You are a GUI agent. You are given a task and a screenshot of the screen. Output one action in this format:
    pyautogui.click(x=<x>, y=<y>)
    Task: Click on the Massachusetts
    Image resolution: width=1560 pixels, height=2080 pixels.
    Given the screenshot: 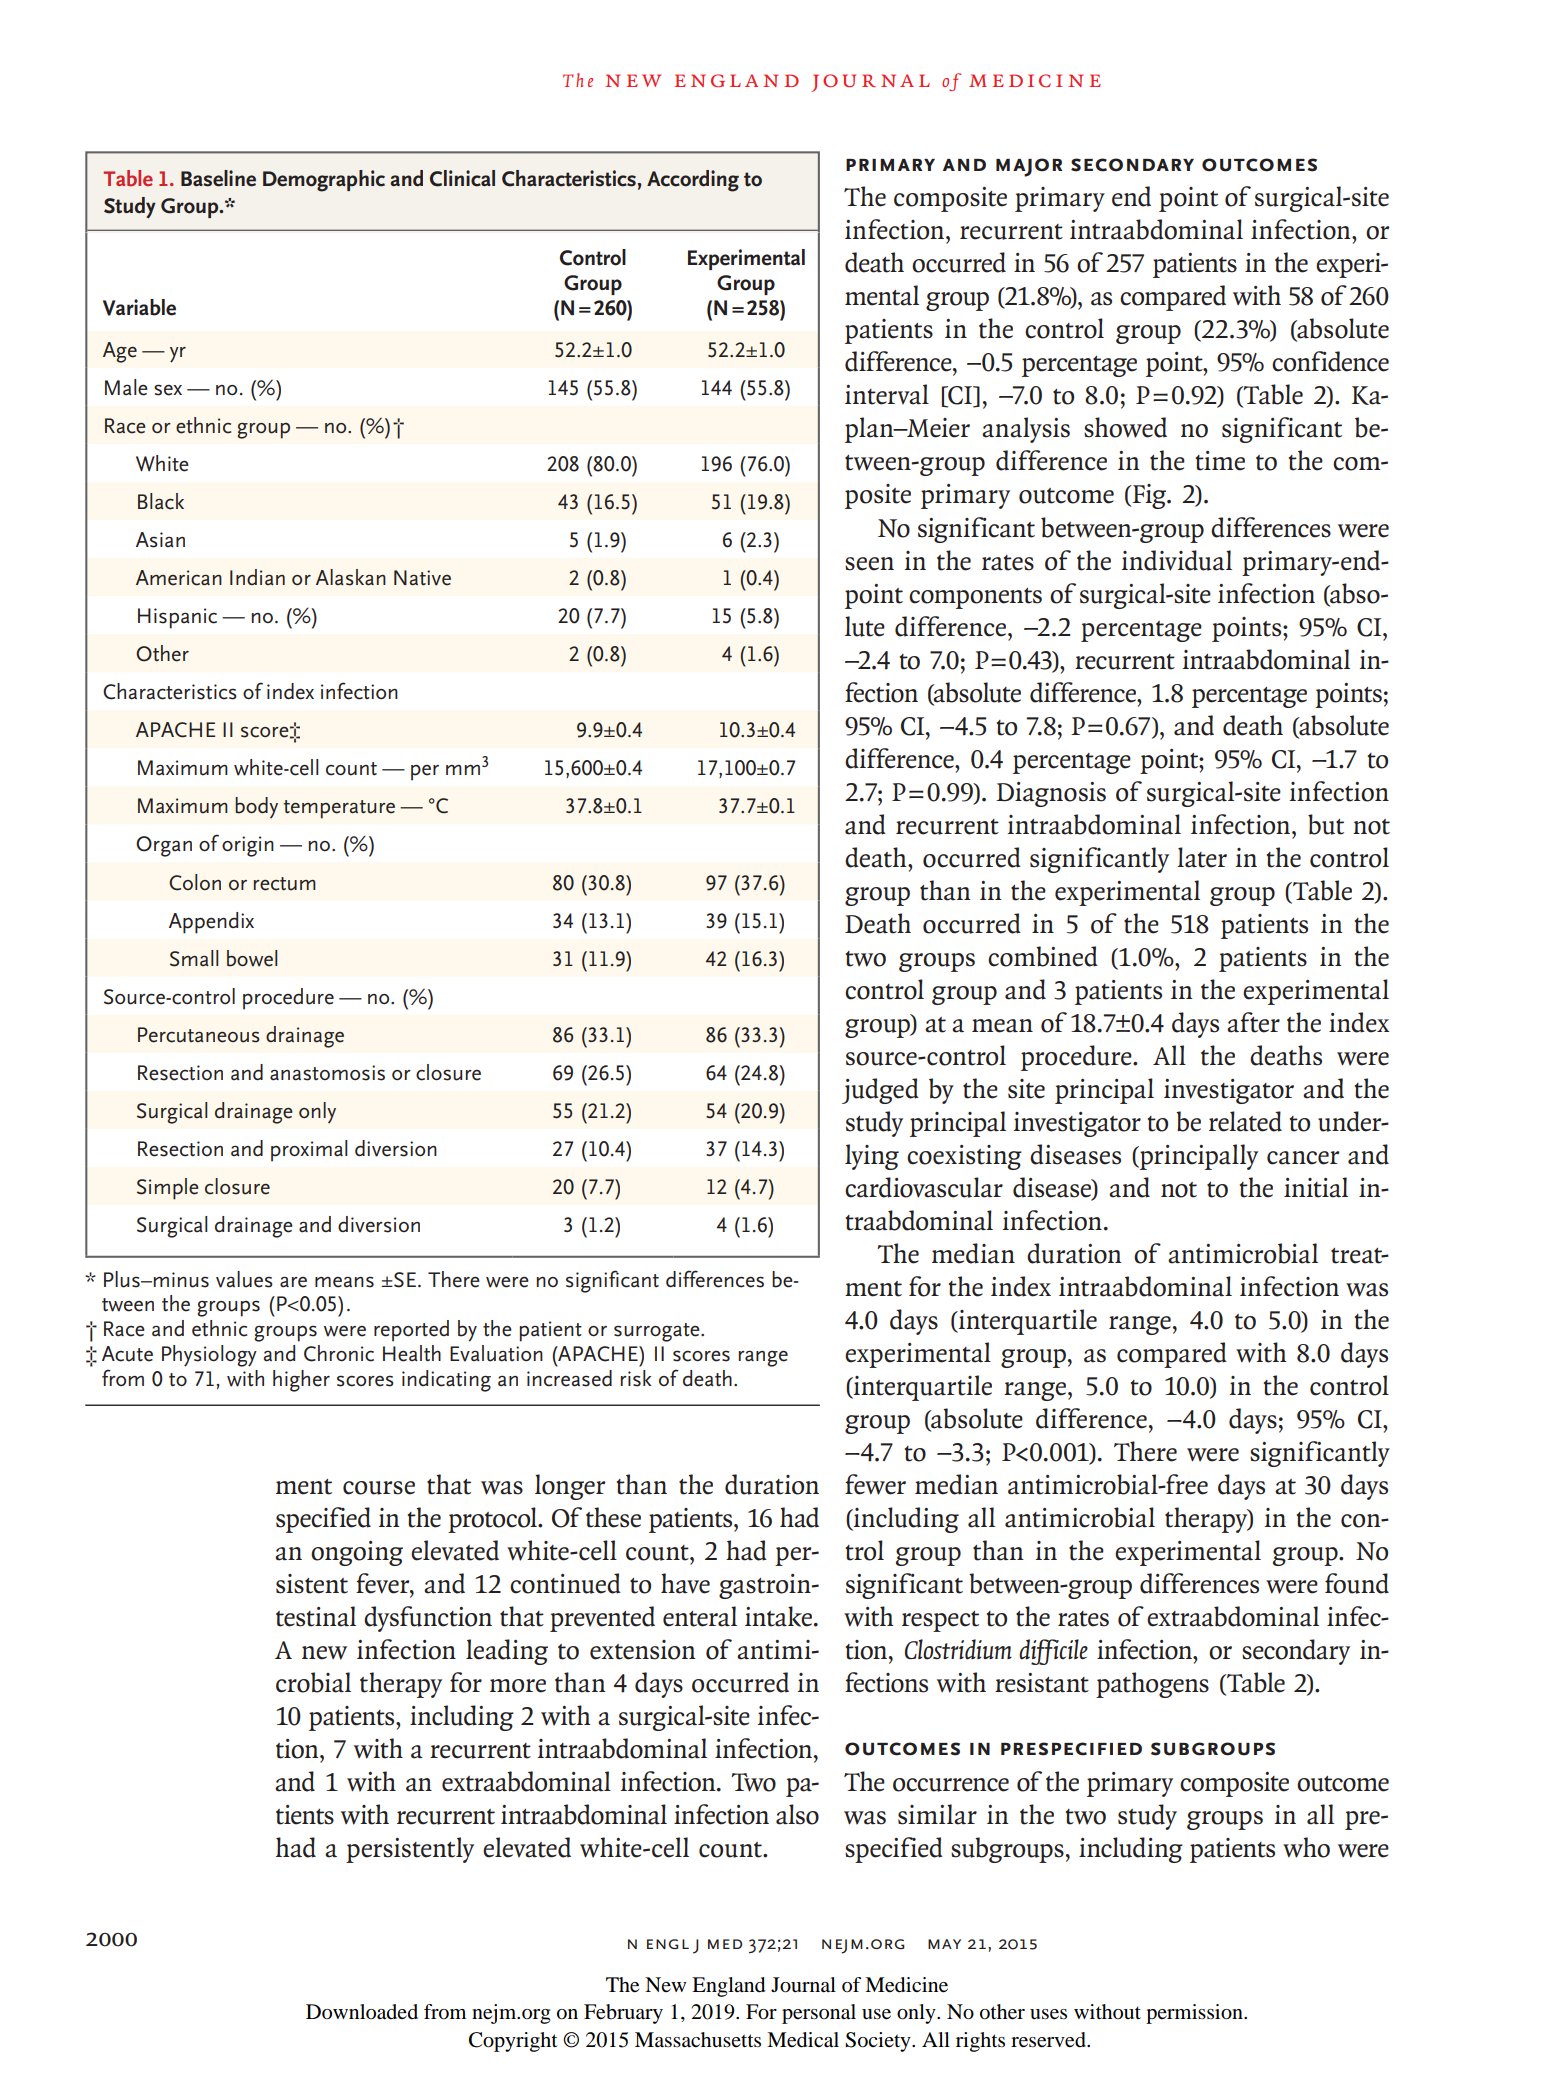 What is the action you would take?
    pyautogui.click(x=698, y=2040)
